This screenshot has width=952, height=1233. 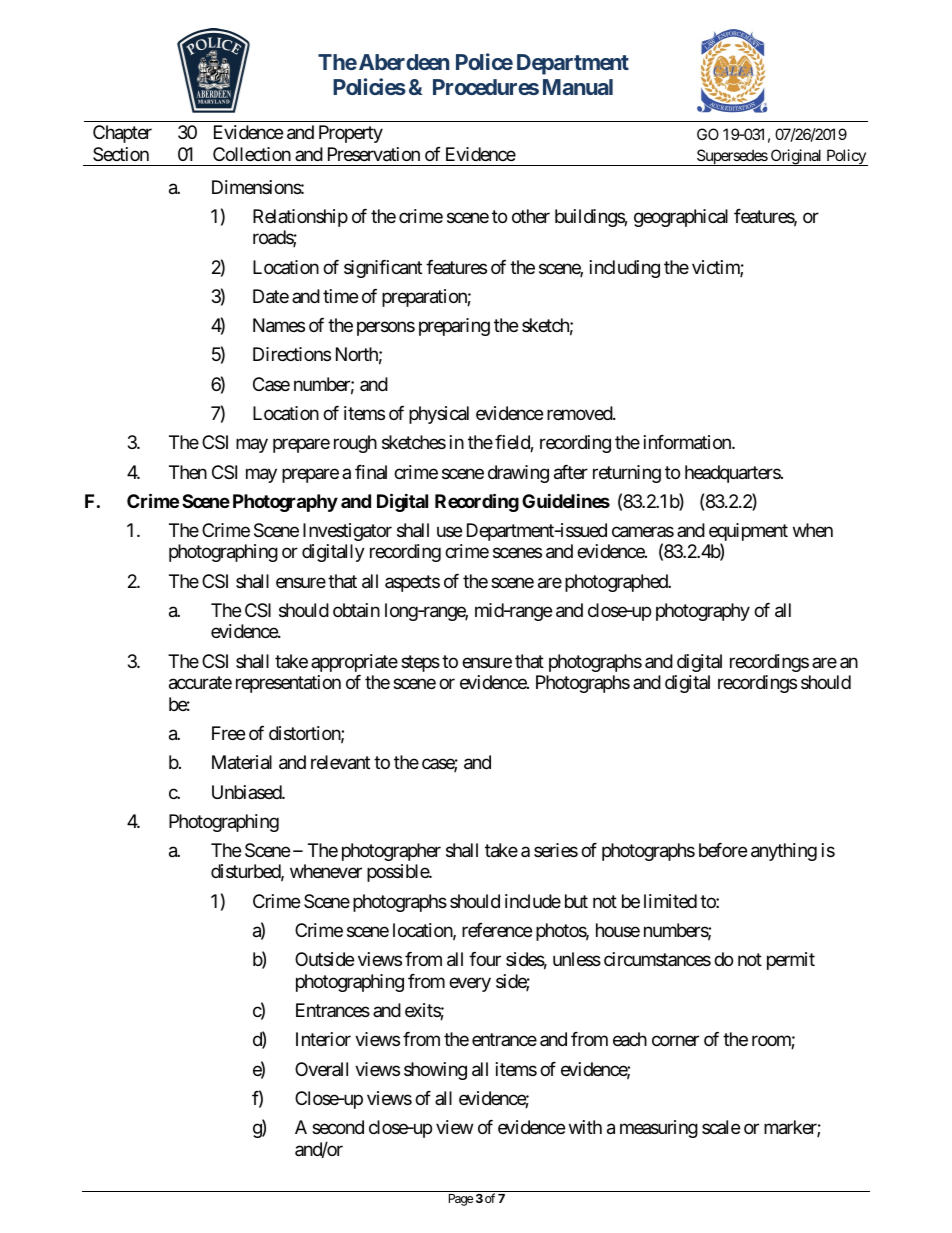 I want to click on representation, so click(x=288, y=684).
